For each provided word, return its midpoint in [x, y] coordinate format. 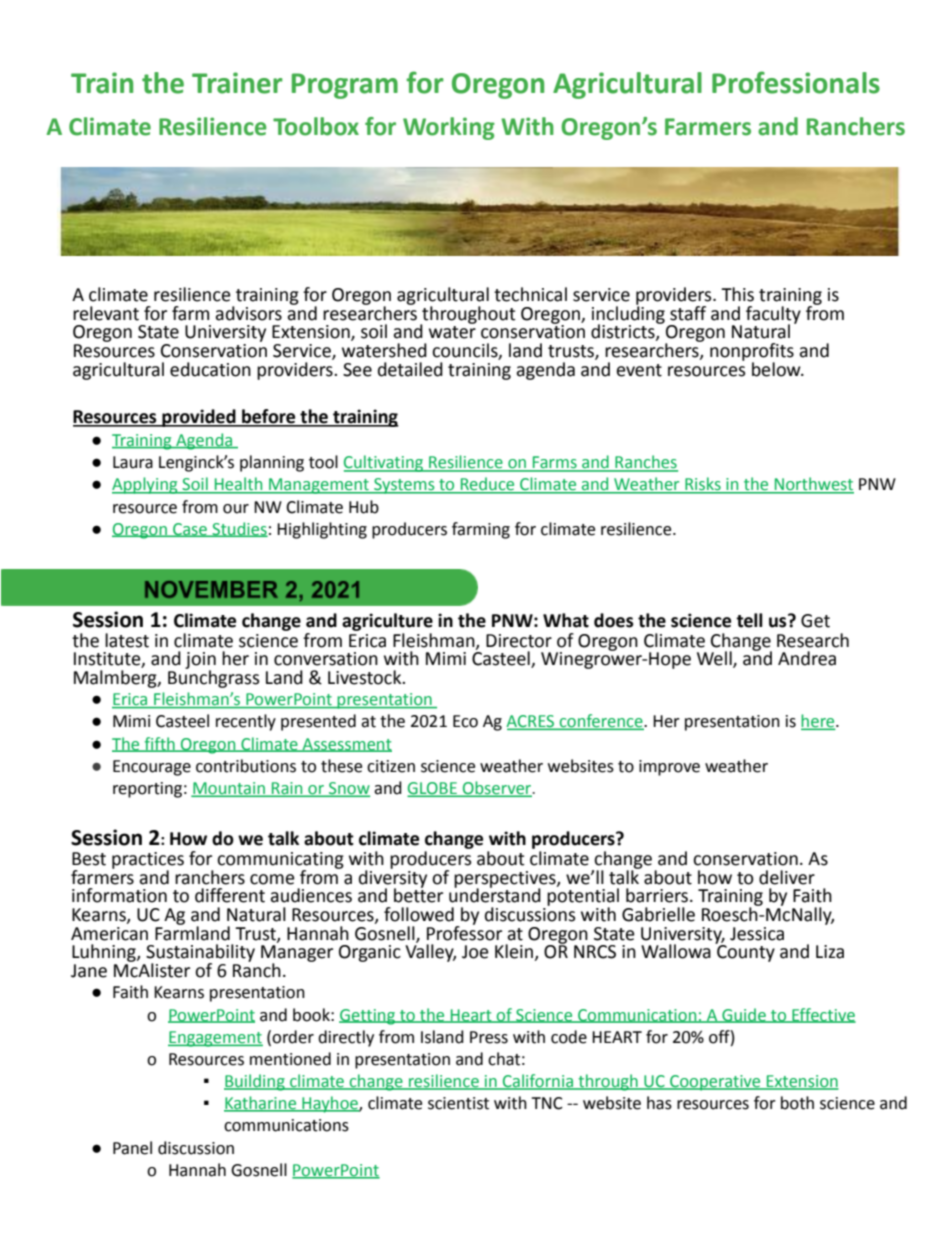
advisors [248, 313]
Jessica [757, 934]
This [737, 294]
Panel [132, 1148]
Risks [703, 485]
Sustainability [200, 954]
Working [449, 128]
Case [190, 530]
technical [530, 294]
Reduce [487, 485]
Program [345, 86]
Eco [465, 721]
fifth [159, 744]
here [819, 722]
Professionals [796, 82]
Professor [464, 932]
